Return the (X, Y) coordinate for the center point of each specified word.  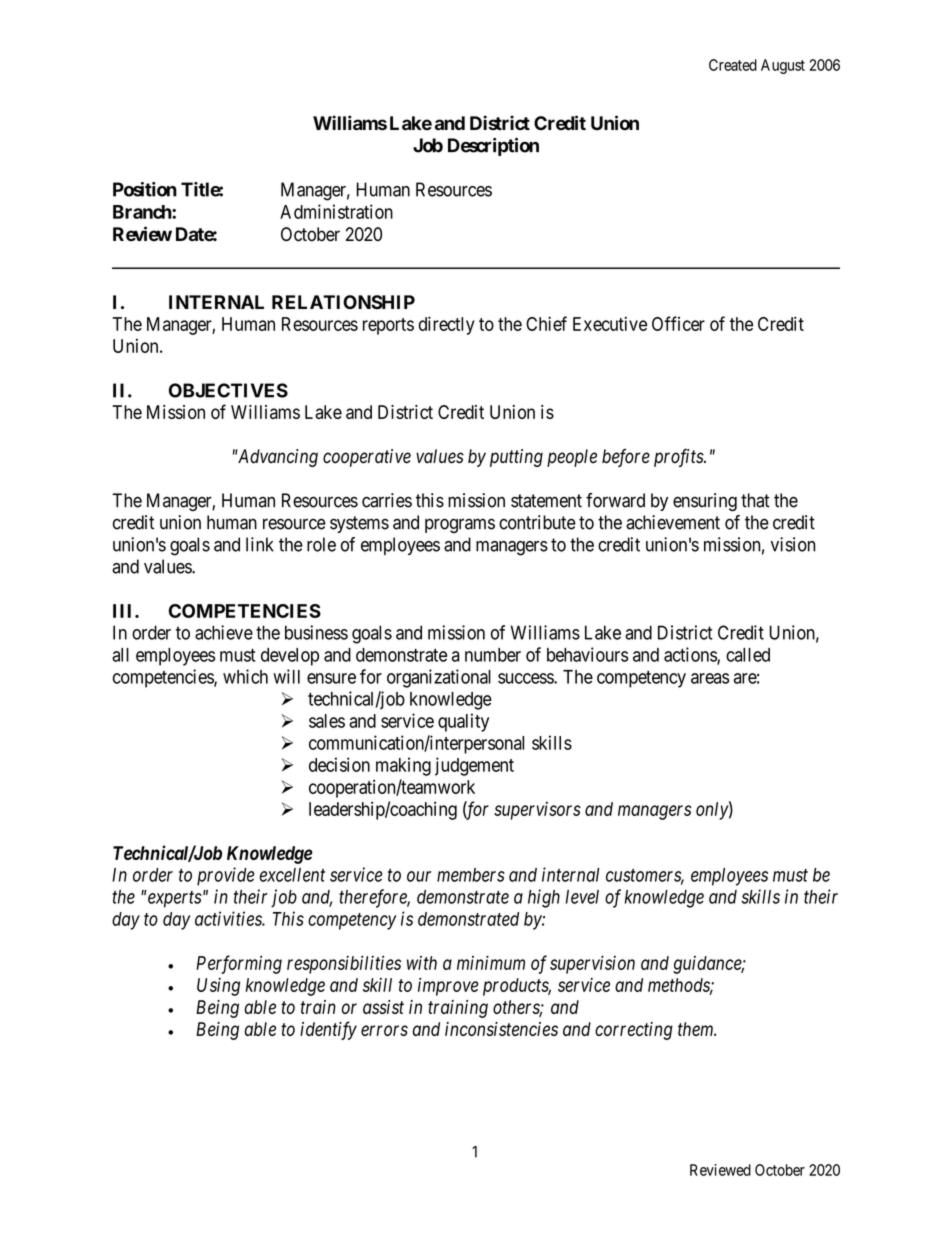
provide (226, 876)
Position (145, 189)
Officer (678, 323)
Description (493, 147)
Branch (143, 212)
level (582, 897)
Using (218, 986)
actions (691, 655)
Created (733, 65)
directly (447, 325)
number (493, 655)
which (245, 676)
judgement (474, 766)
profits (679, 458)
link (260, 544)
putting (516, 458)
